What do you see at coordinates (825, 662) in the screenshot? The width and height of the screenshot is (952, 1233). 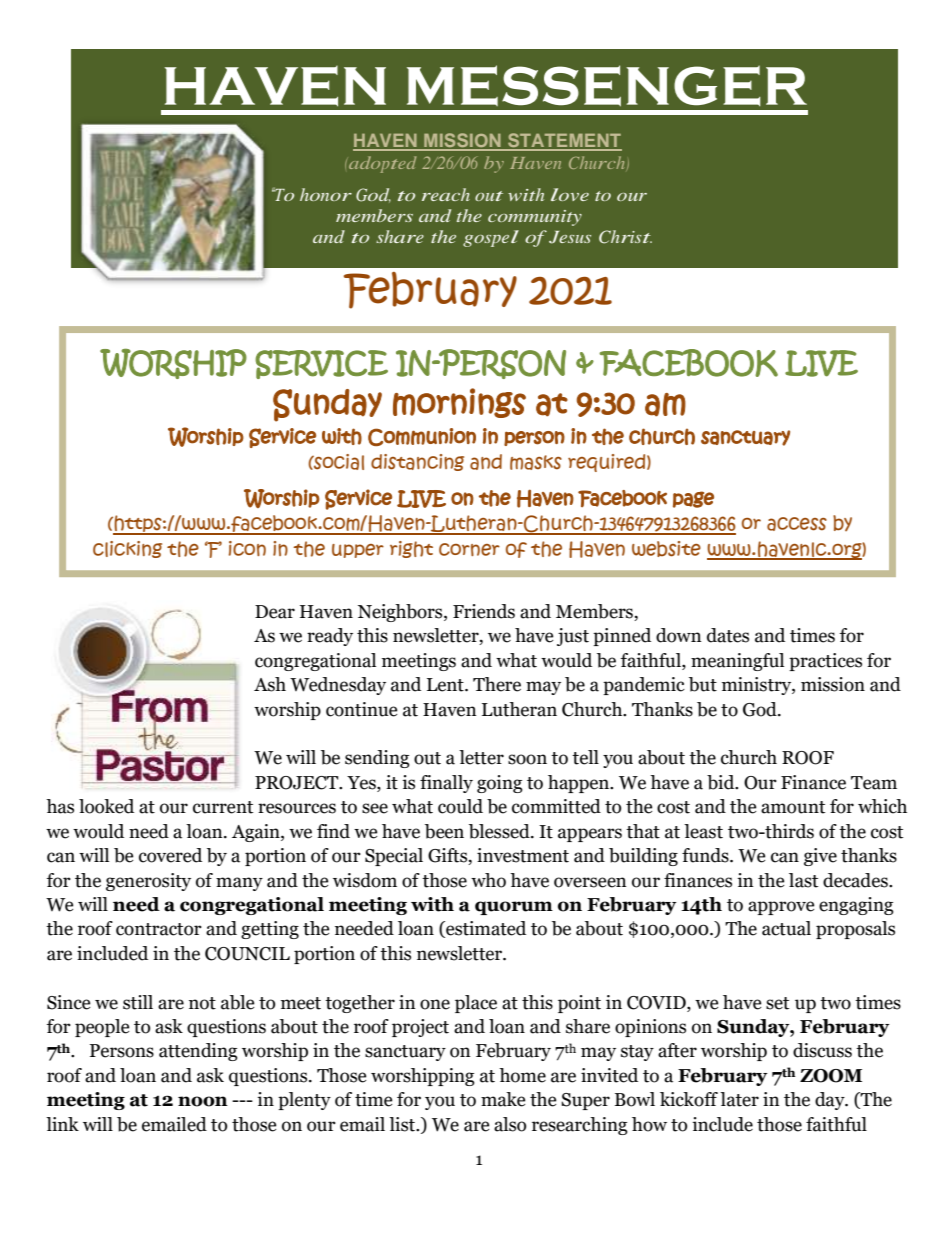 I see `practices` at bounding box center [825, 662].
